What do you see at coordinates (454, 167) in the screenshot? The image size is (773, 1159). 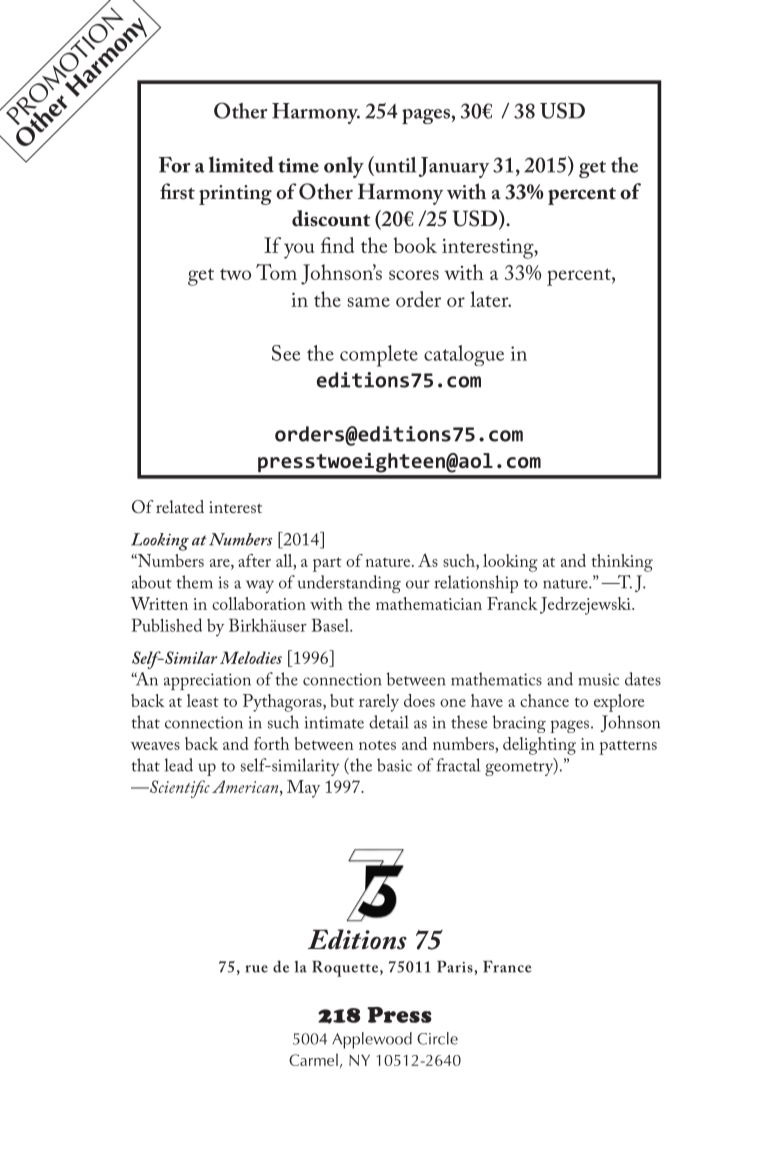 I see `January` at bounding box center [454, 167].
